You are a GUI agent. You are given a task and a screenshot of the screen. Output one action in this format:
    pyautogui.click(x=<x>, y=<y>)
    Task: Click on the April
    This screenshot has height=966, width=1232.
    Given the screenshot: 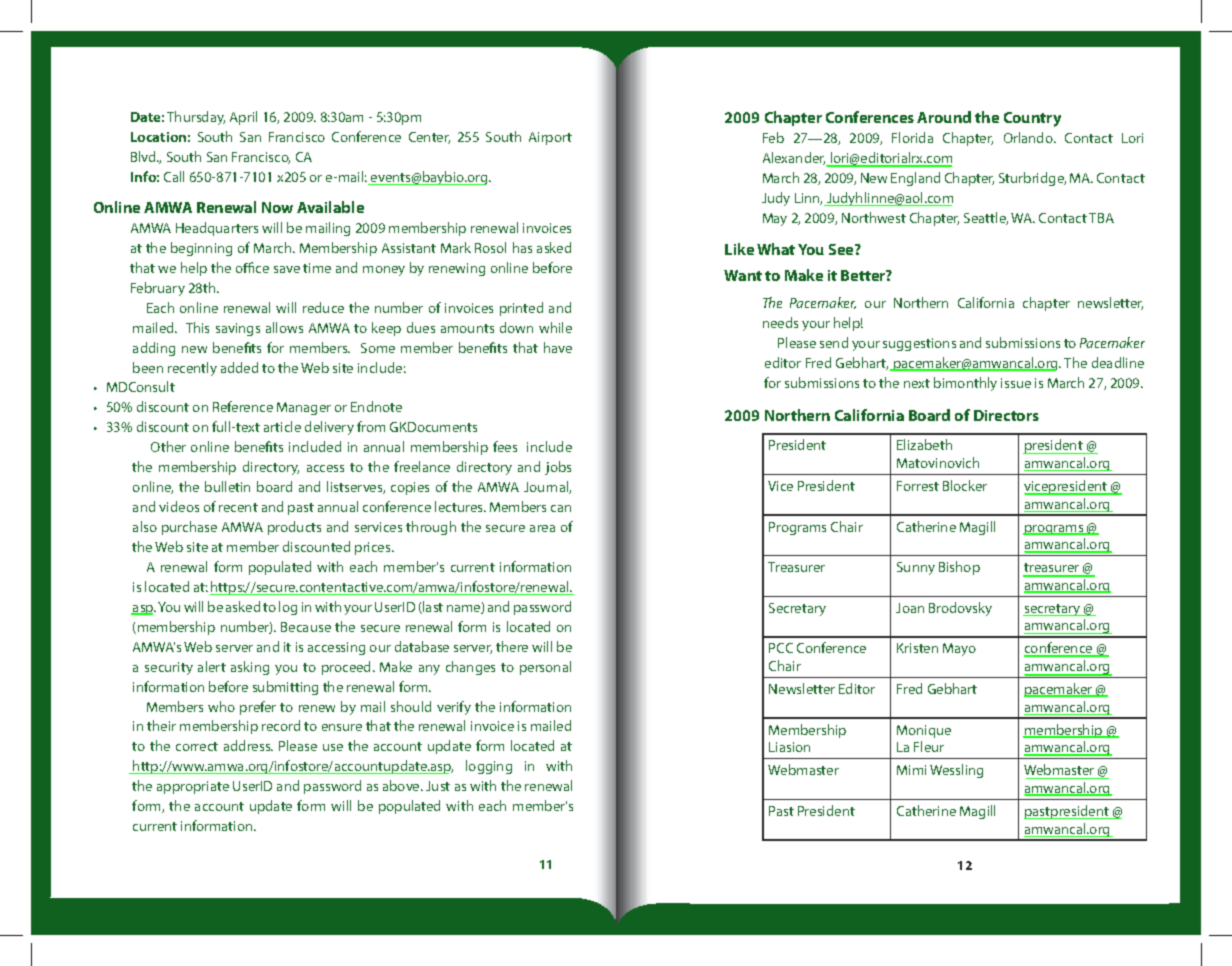 What is the action you would take?
    pyautogui.click(x=243, y=118)
